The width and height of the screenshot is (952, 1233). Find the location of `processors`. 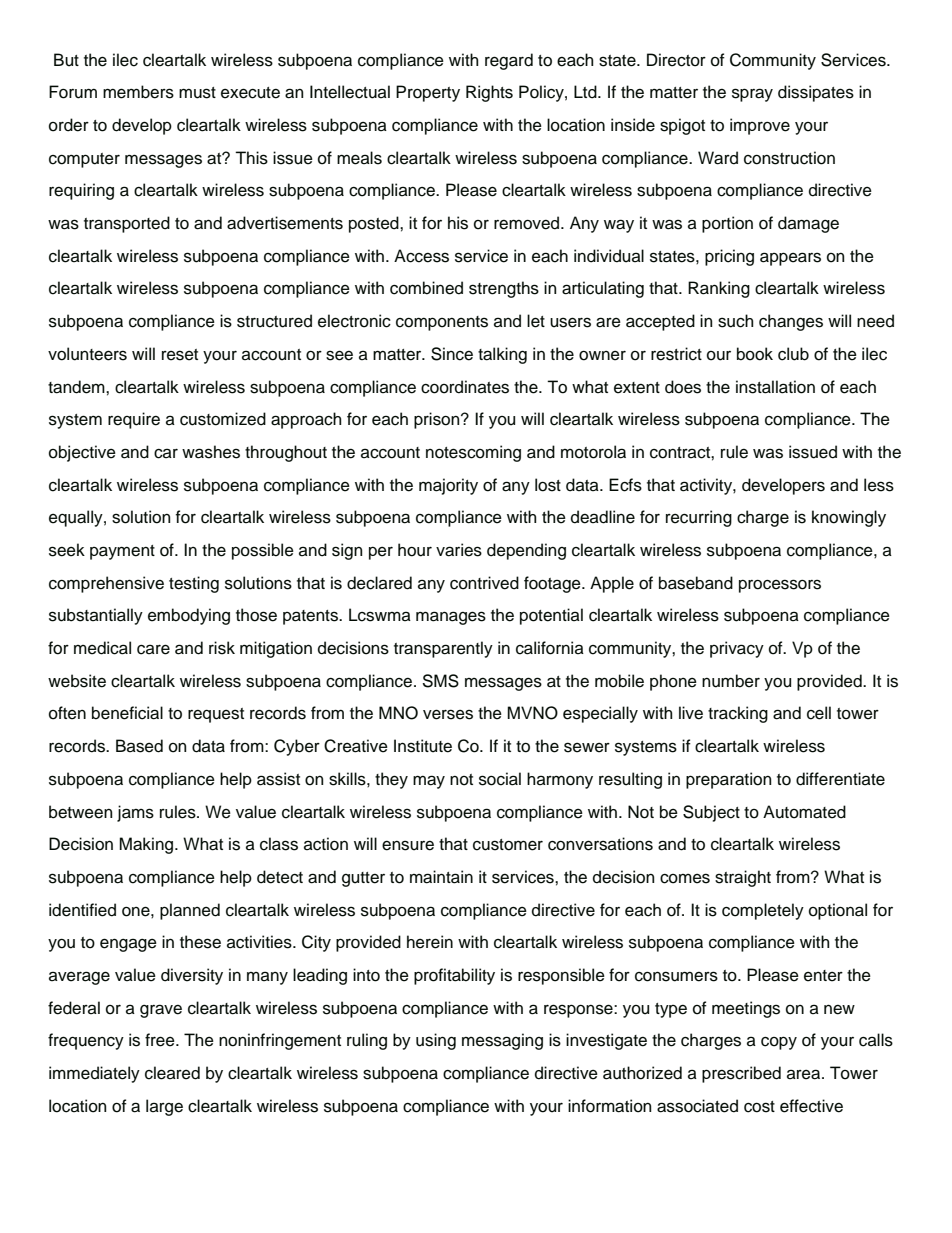

processors is located at coordinates (780, 586).
